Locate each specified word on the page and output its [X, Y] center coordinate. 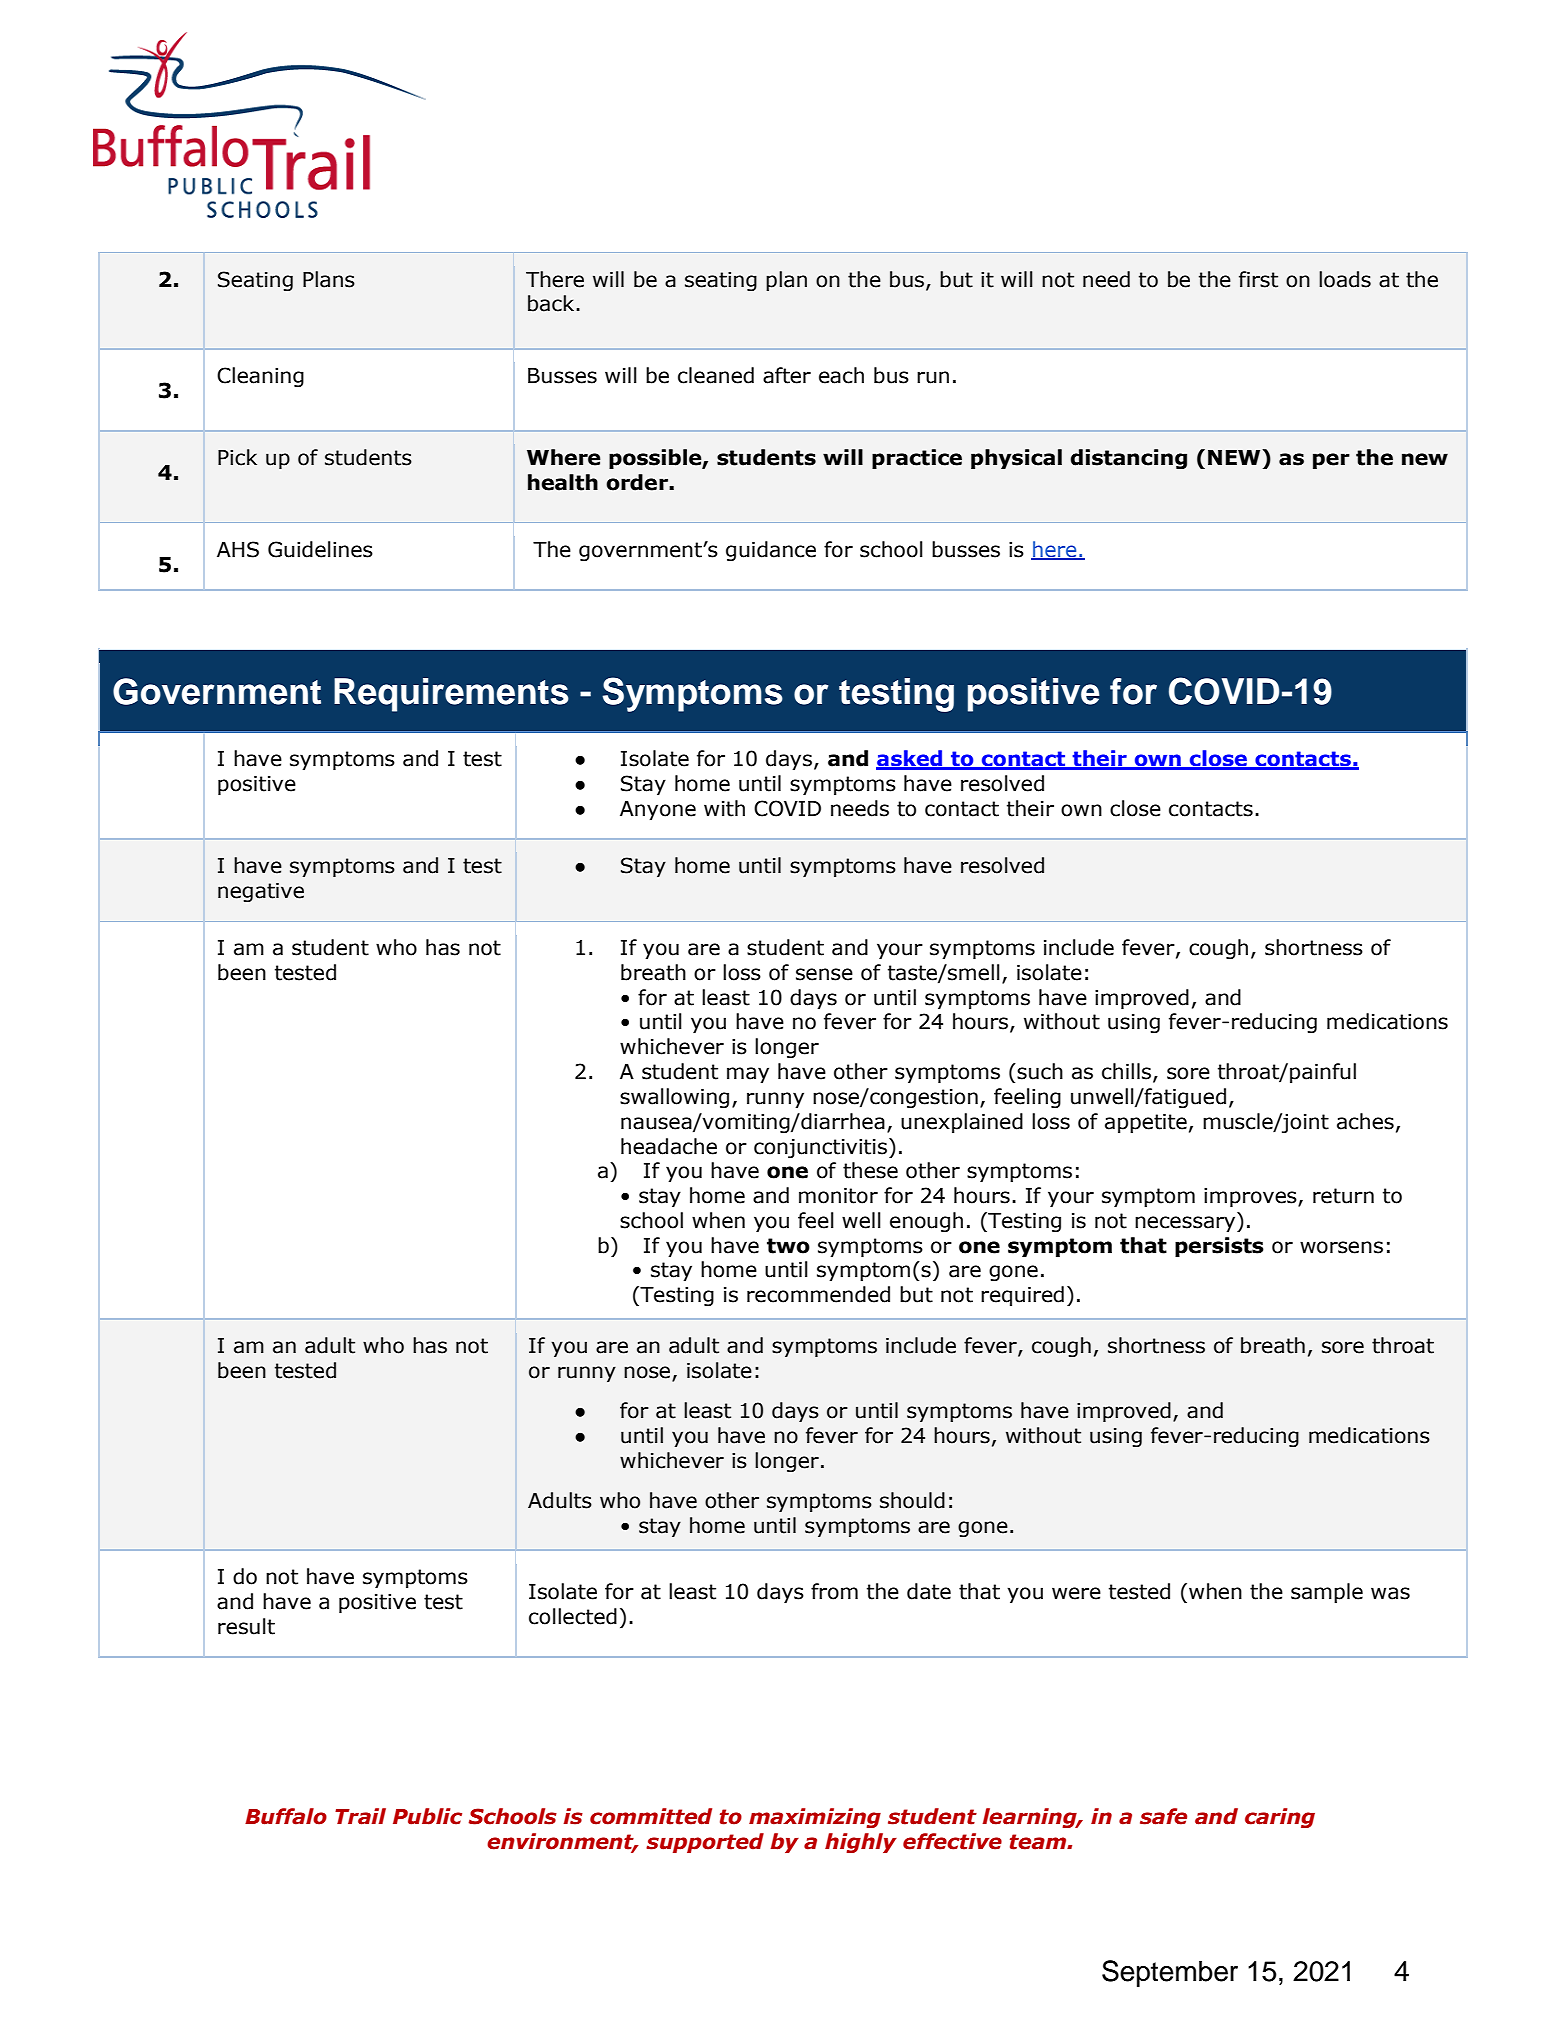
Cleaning [260, 377]
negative [261, 892]
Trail [360, 1816]
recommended [818, 1294]
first [1258, 279]
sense [824, 974]
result [246, 1626]
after [787, 375]
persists [1219, 1247]
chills [1128, 1072]
